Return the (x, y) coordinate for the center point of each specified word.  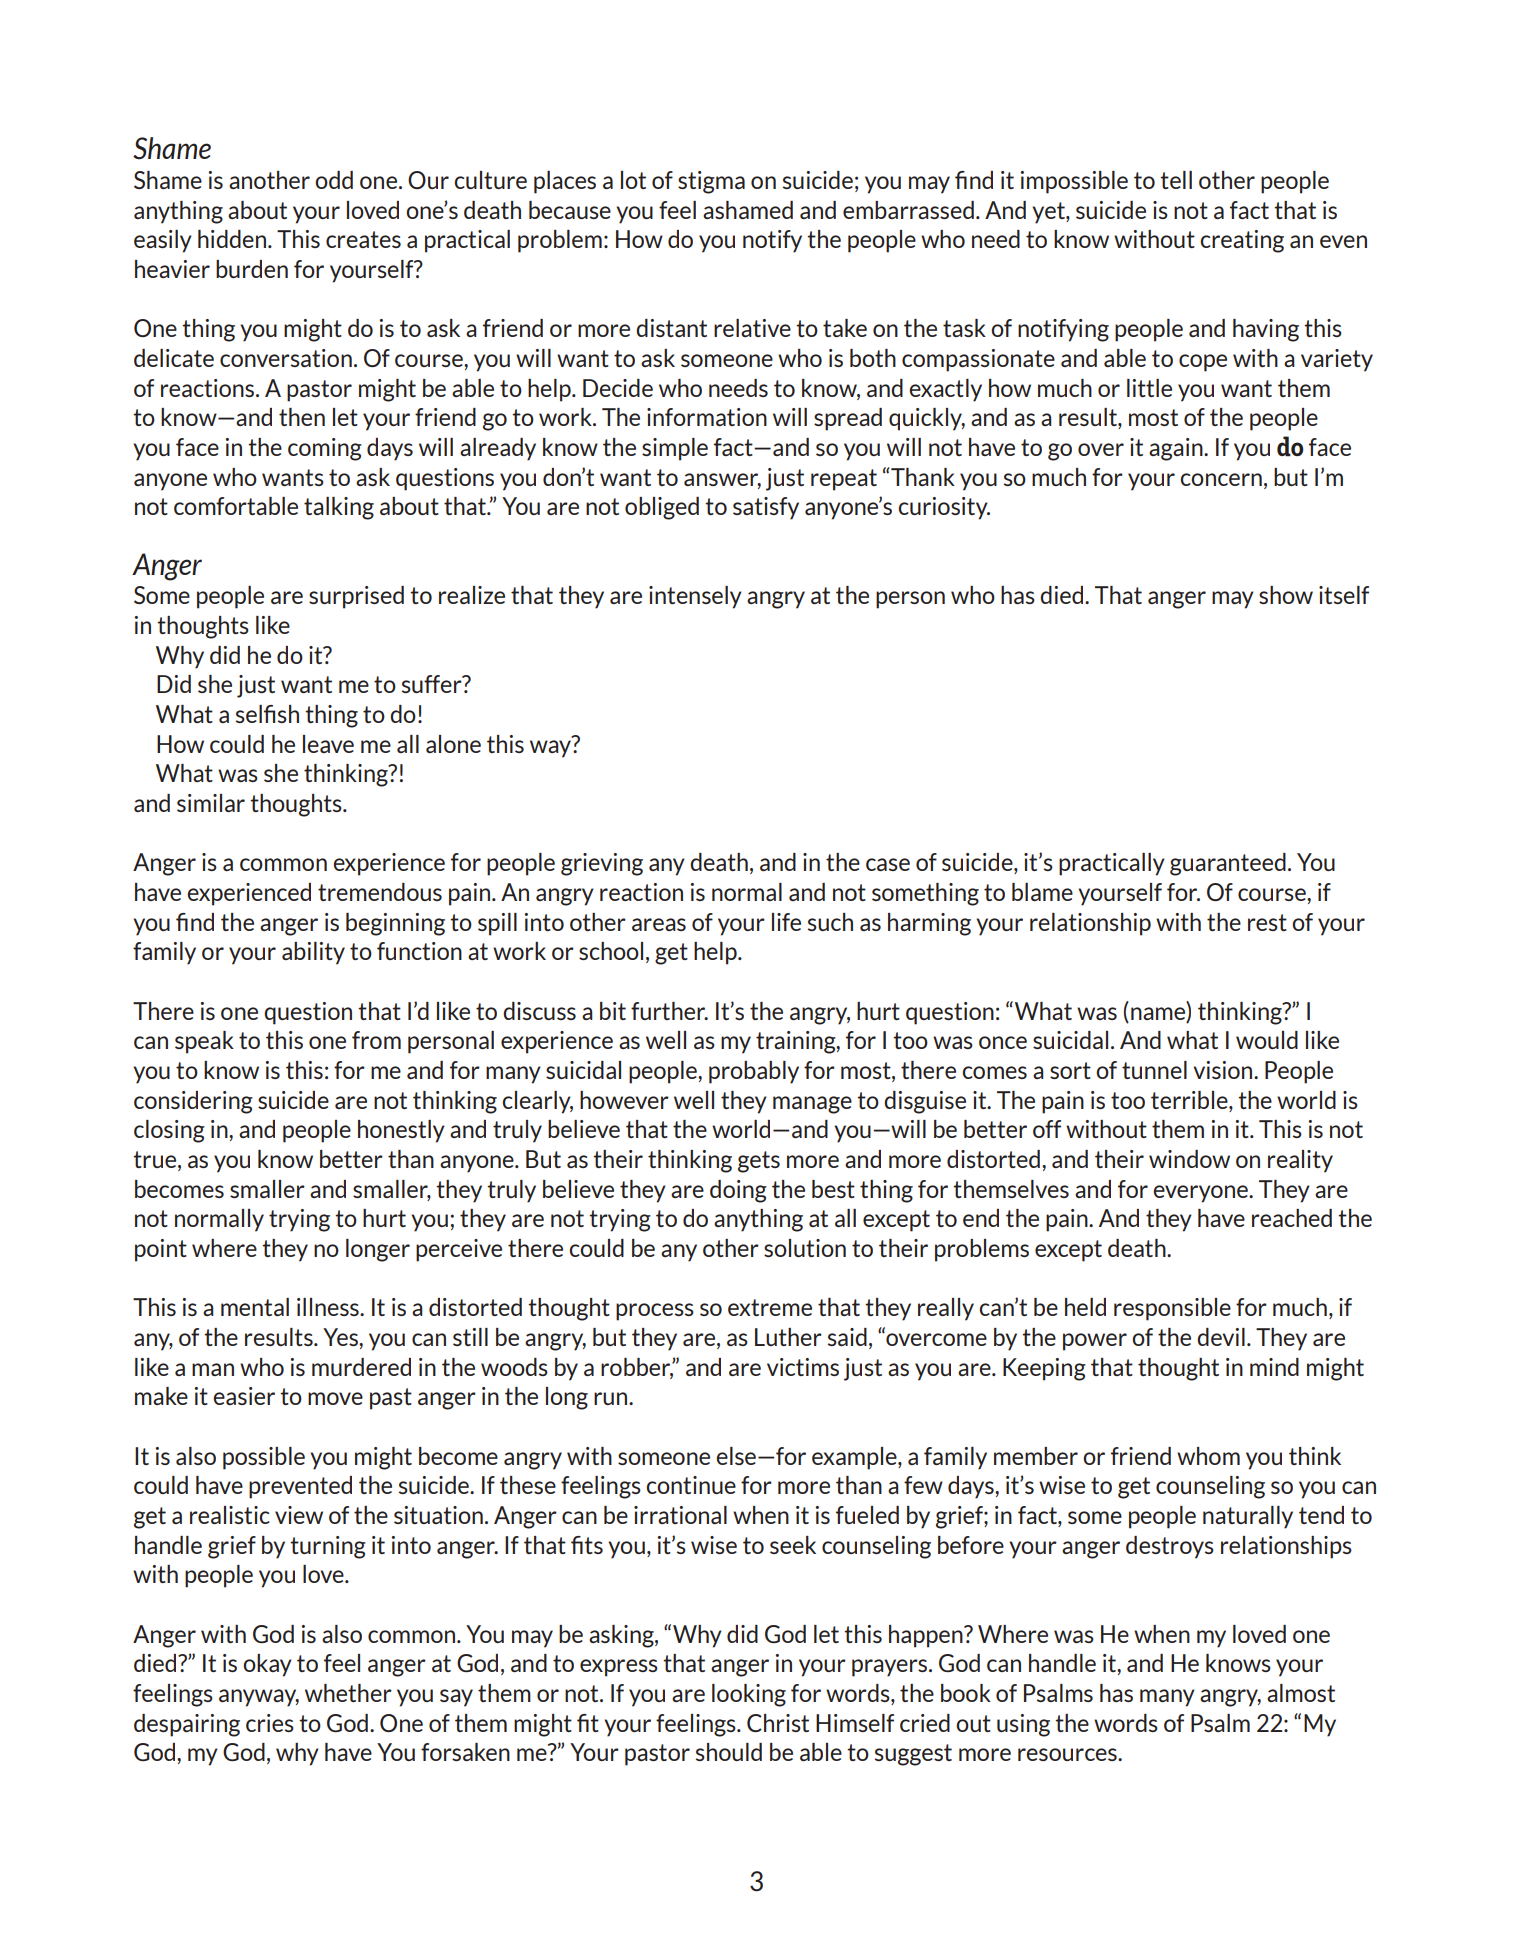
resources (1068, 1754)
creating (1242, 241)
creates (363, 239)
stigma (711, 182)
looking (749, 1695)
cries (270, 1723)
